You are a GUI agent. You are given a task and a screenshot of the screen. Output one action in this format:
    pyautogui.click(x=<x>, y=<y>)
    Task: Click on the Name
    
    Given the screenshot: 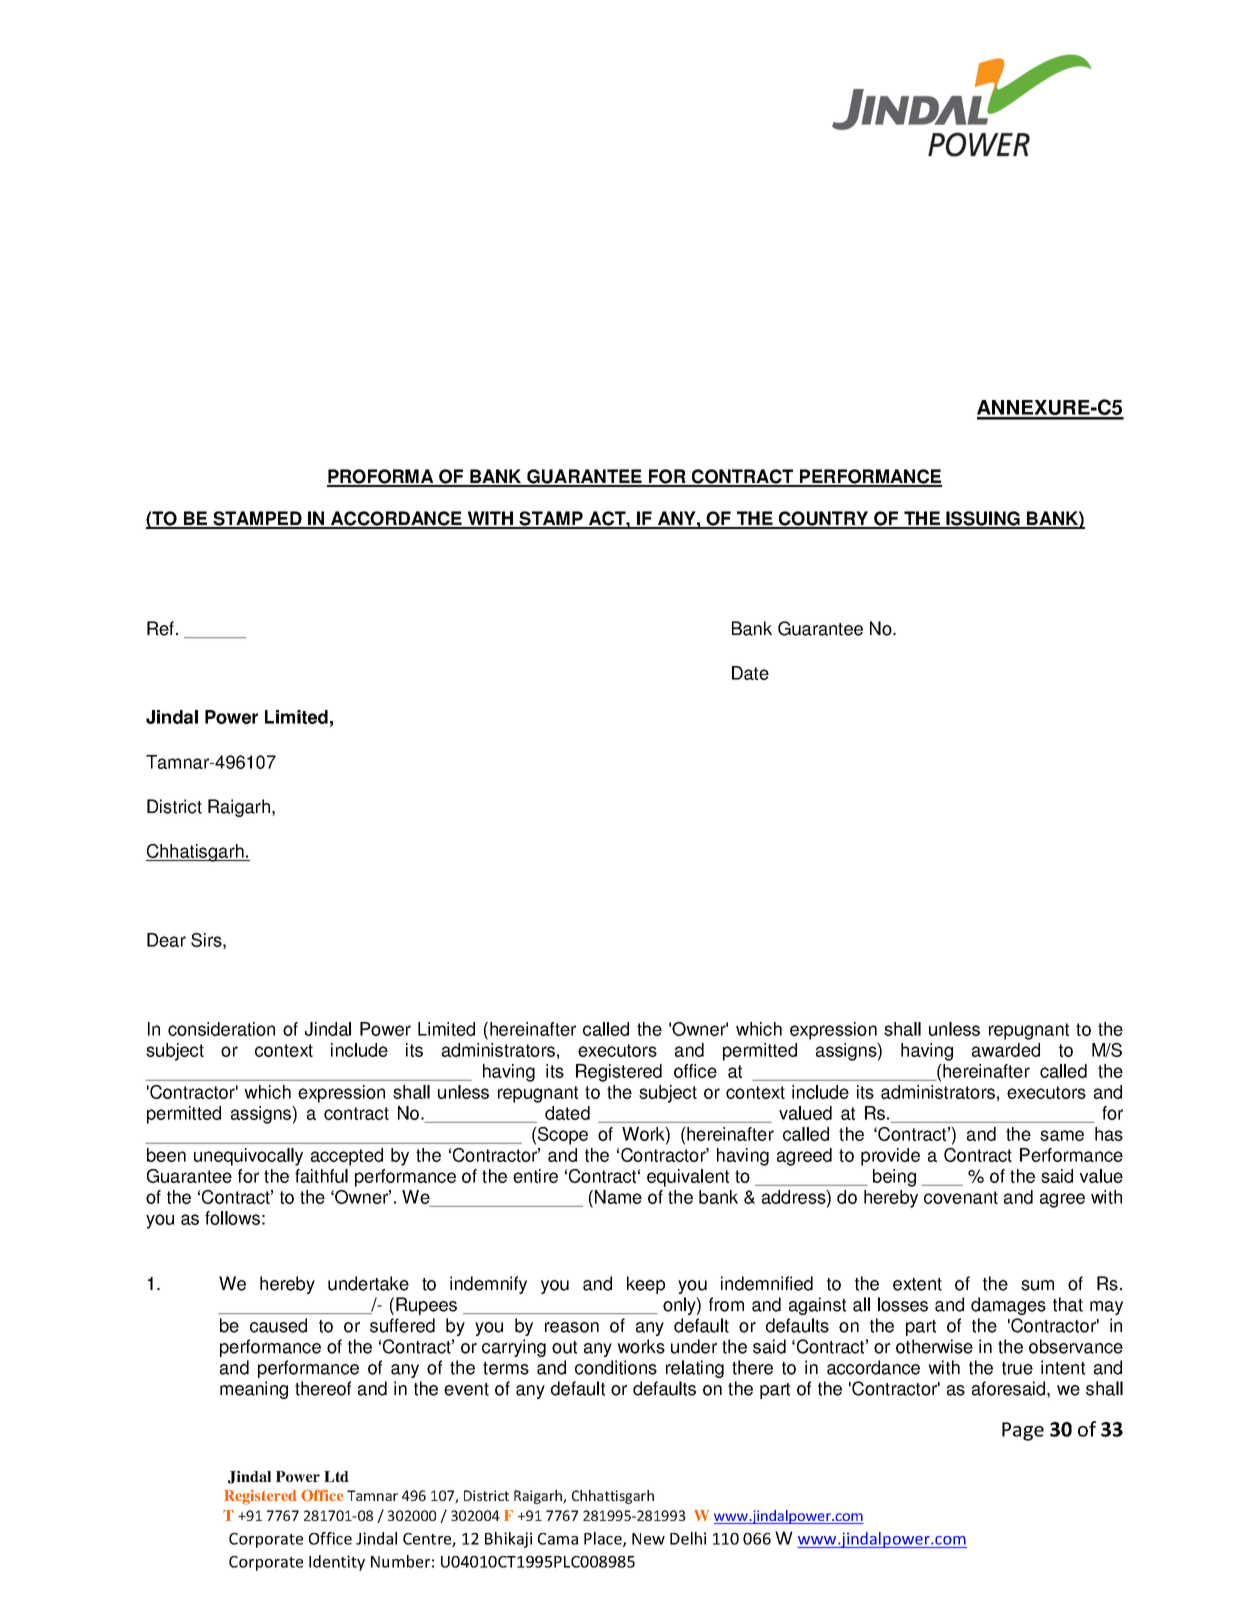 What is the action you would take?
    pyautogui.click(x=618, y=1197)
